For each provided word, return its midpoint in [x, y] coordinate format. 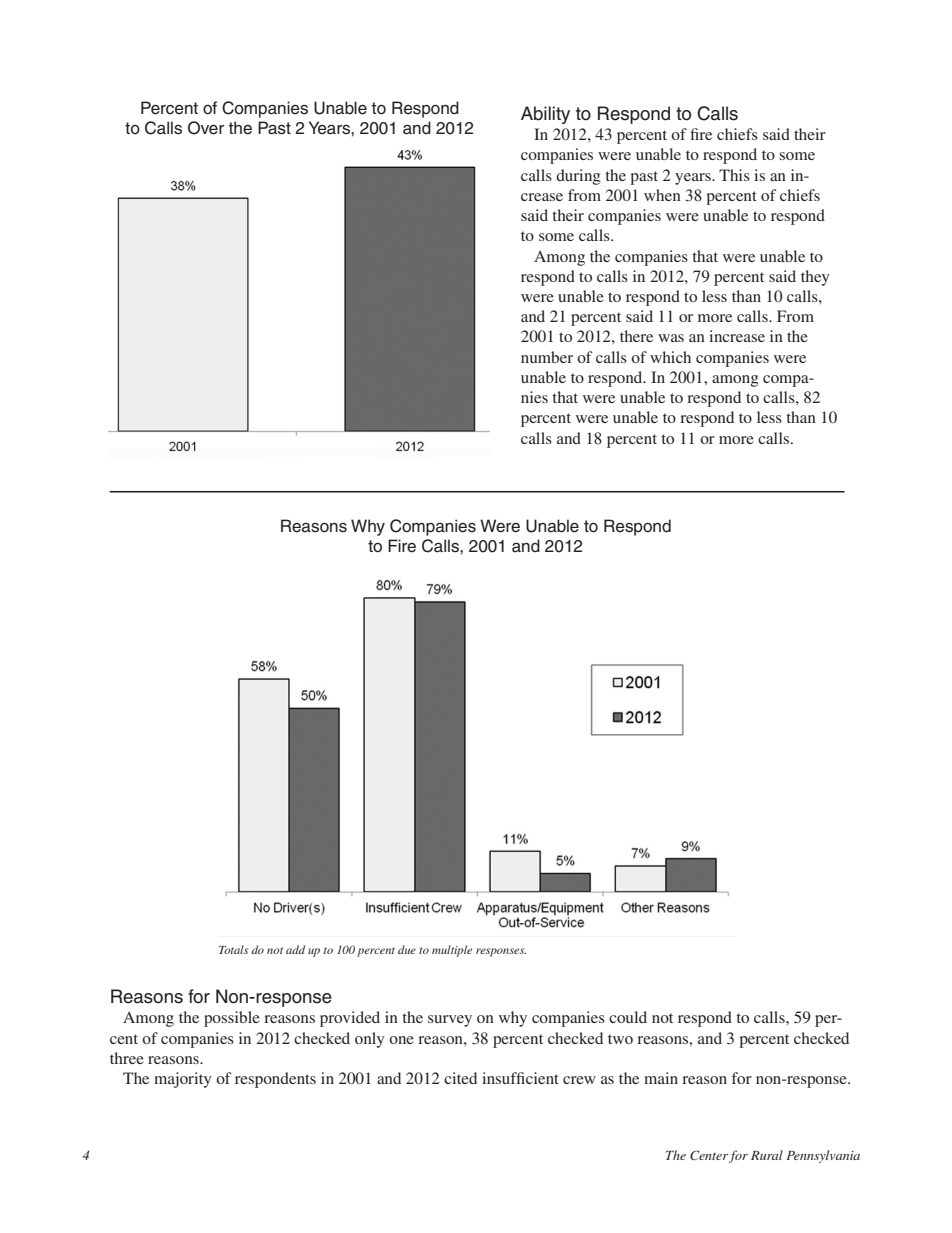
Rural [767, 1155]
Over [206, 128]
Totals [233, 949]
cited [460, 1078]
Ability [545, 115]
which [670, 357]
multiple [452, 951]
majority [183, 1080]
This [734, 175]
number [547, 357]
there [636, 336]
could [628, 1017]
